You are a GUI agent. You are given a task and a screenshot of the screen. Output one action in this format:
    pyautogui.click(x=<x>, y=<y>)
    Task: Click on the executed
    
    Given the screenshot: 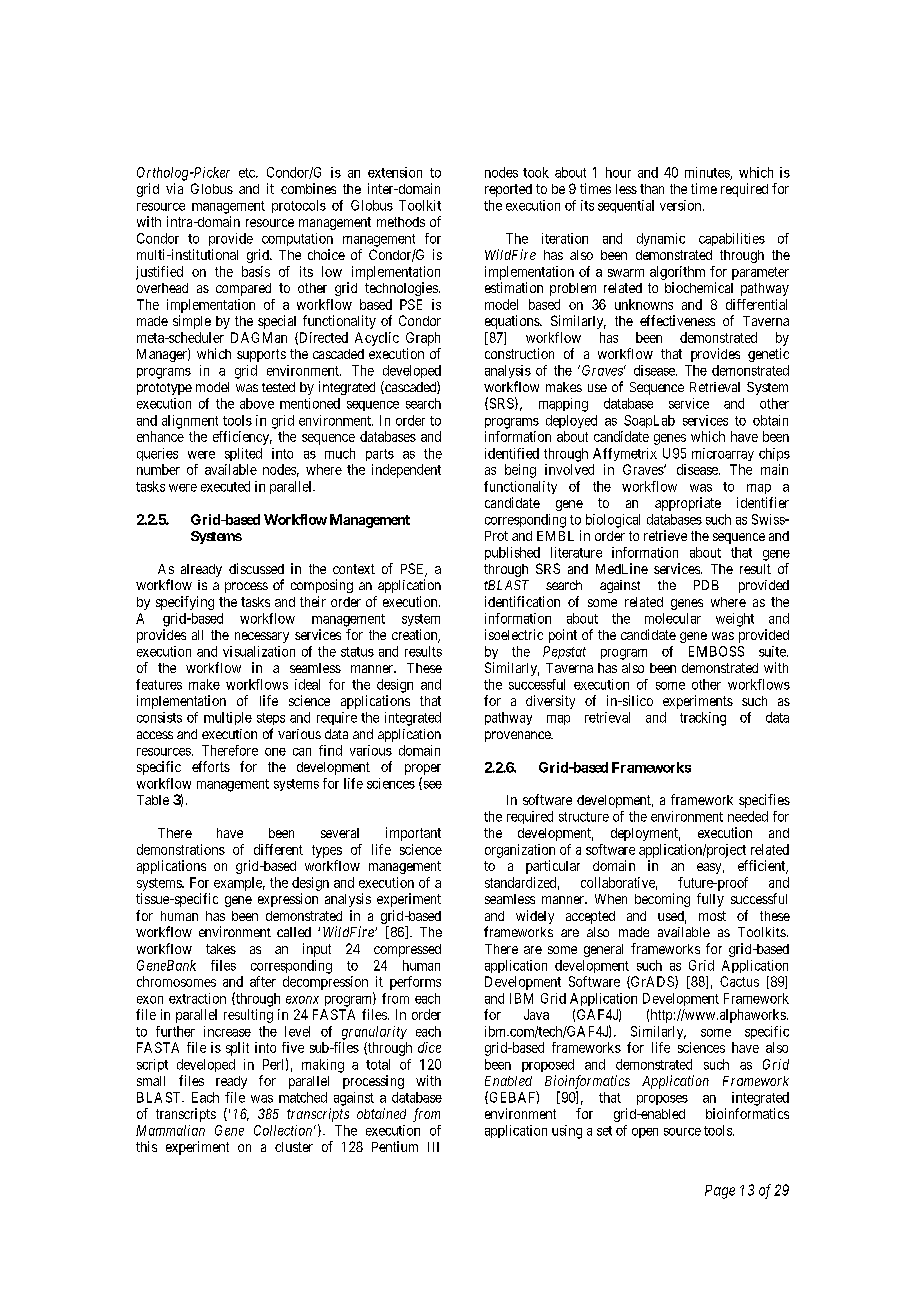 What is the action you would take?
    pyautogui.click(x=225, y=486)
